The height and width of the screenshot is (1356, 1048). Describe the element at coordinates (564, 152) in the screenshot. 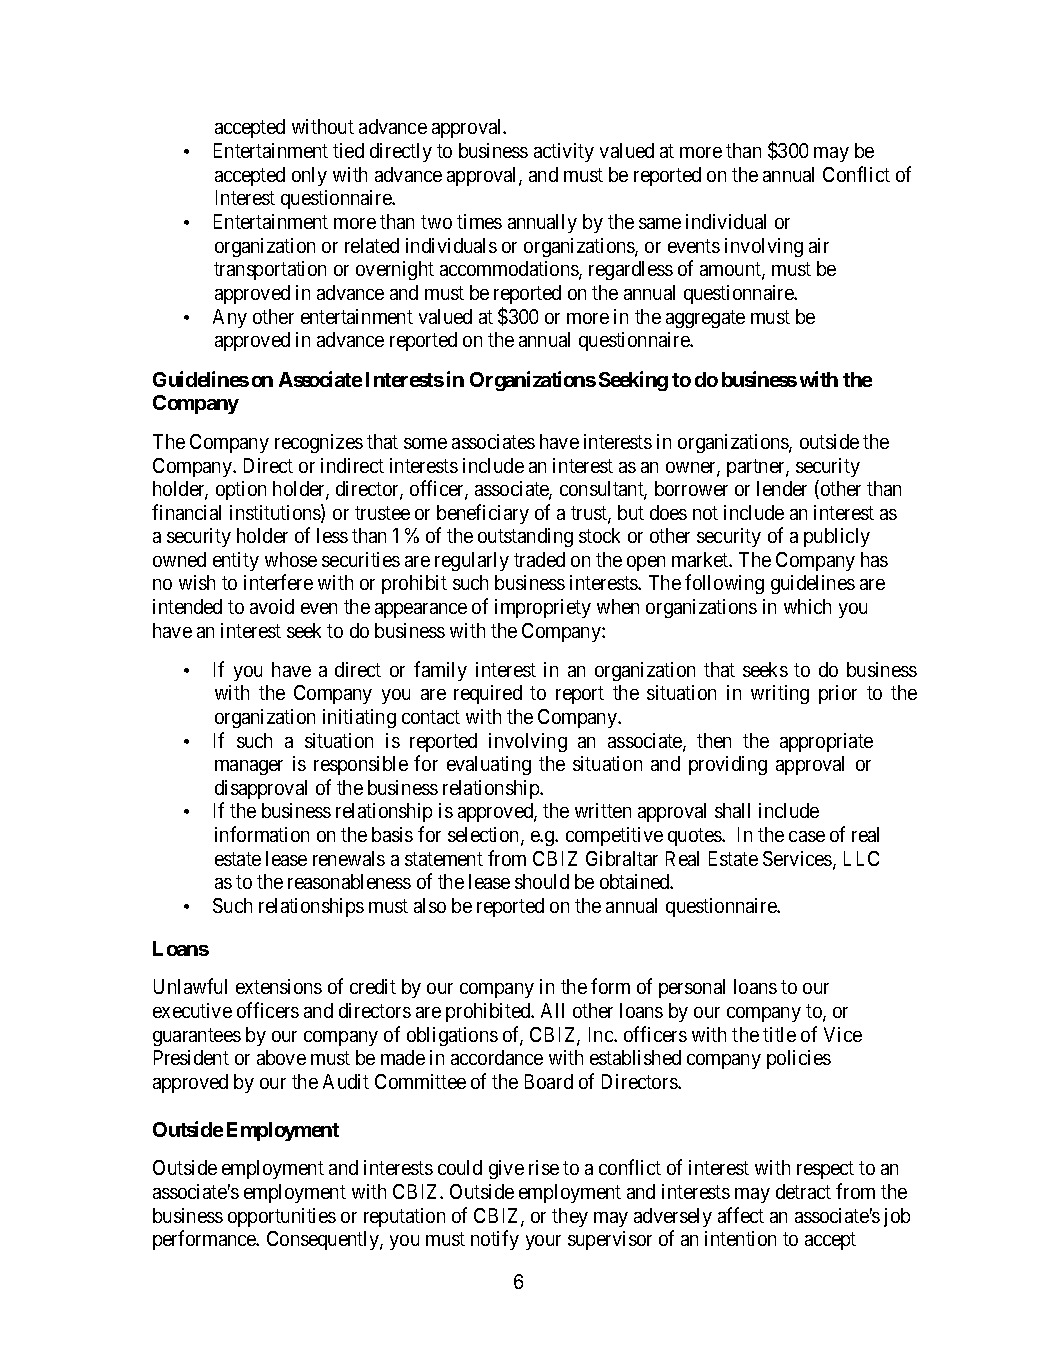

I see `activity` at that location.
